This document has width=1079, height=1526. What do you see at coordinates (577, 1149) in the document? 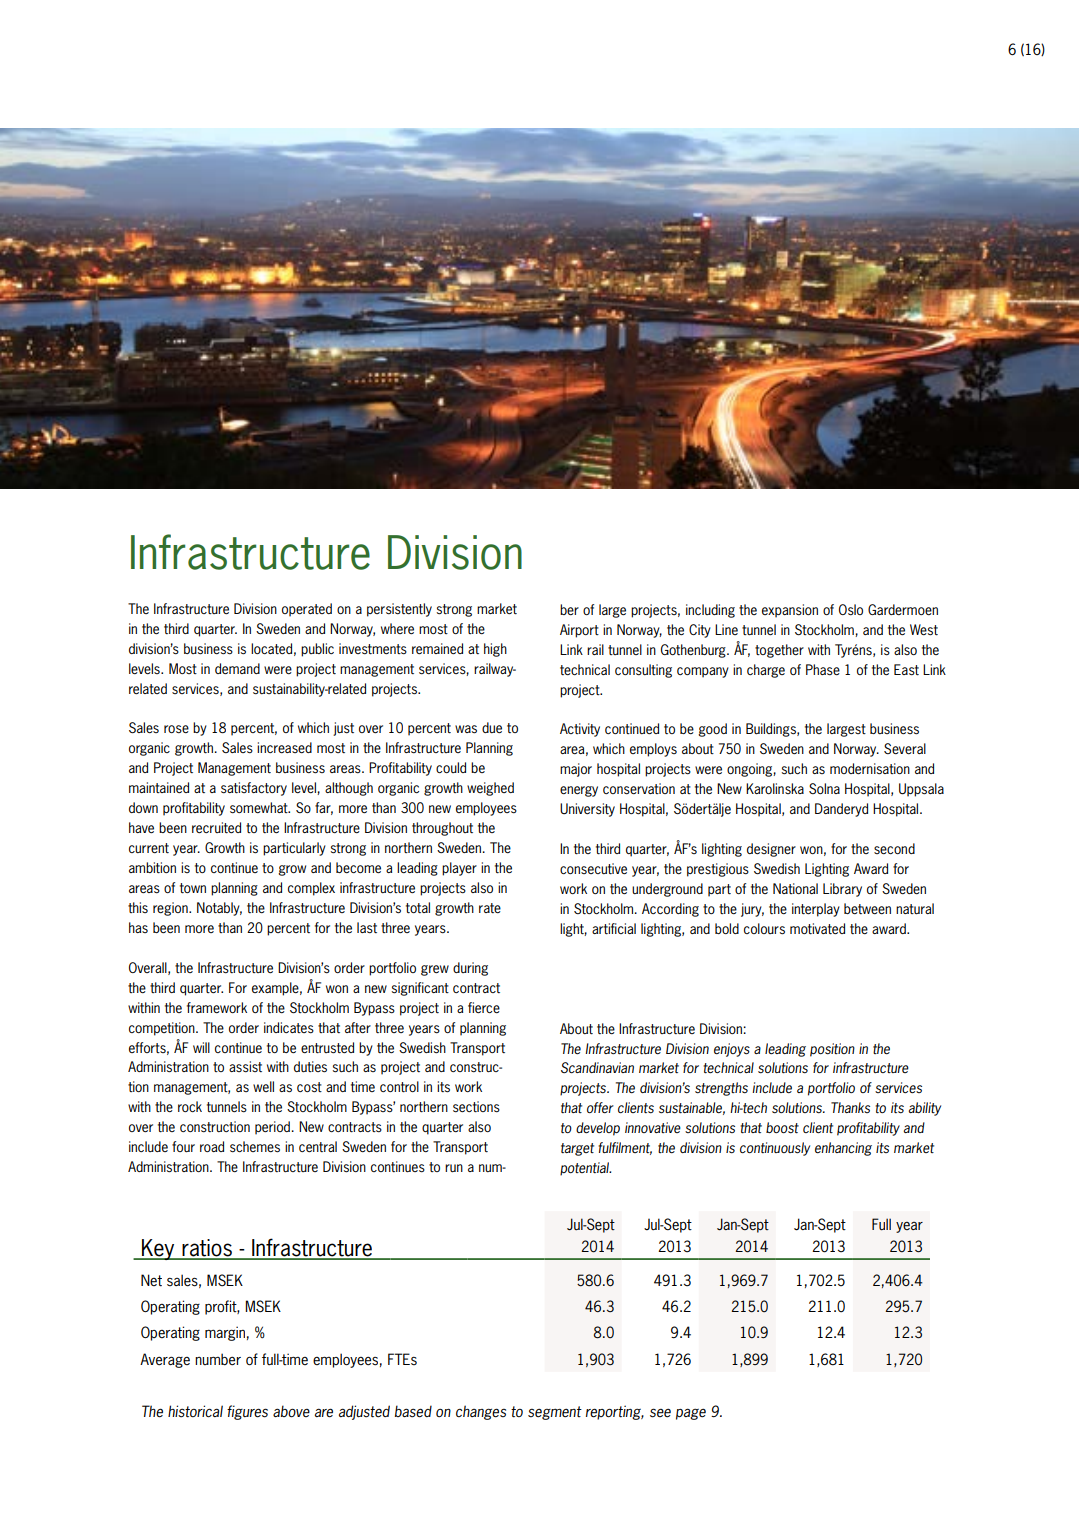
I see `target` at bounding box center [577, 1149].
